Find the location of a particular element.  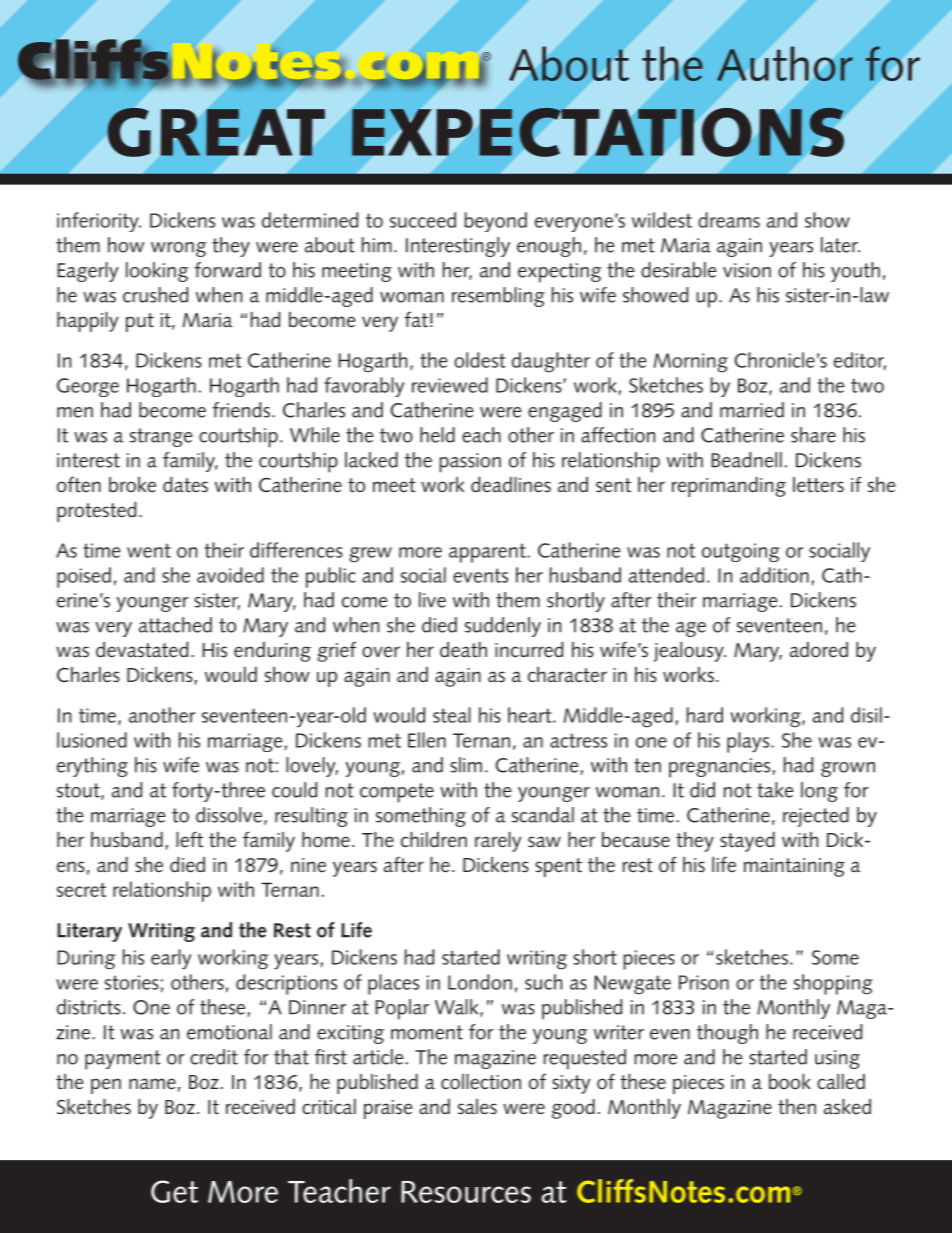

left is located at coordinates (189, 839).
